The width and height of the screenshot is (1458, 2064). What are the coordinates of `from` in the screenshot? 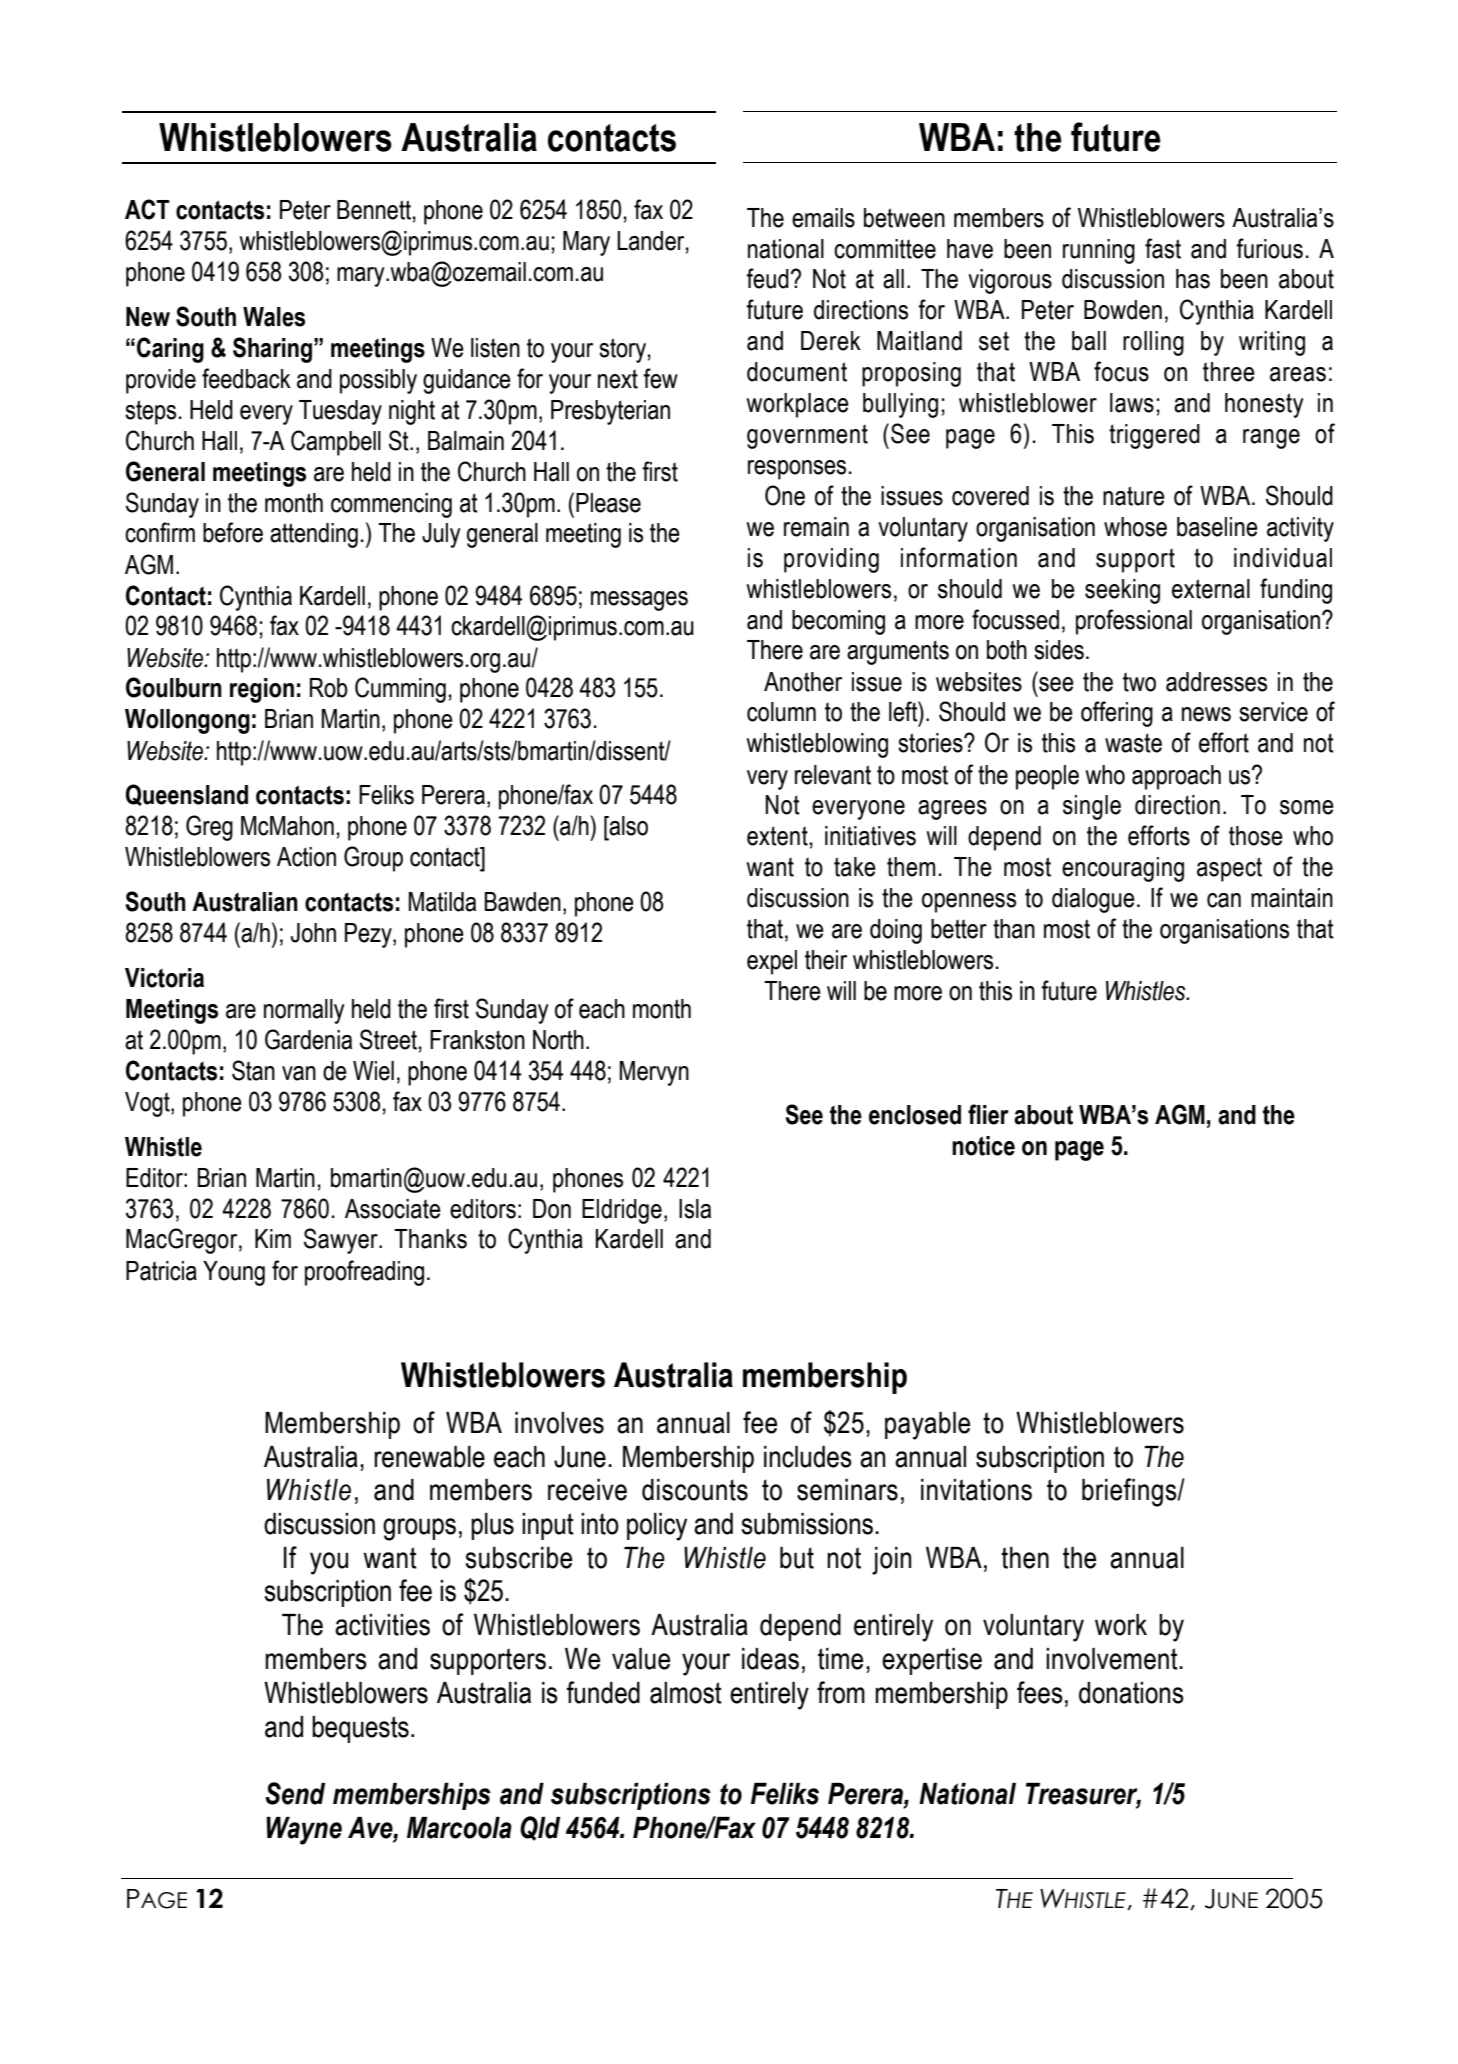 It's located at (841, 1692).
